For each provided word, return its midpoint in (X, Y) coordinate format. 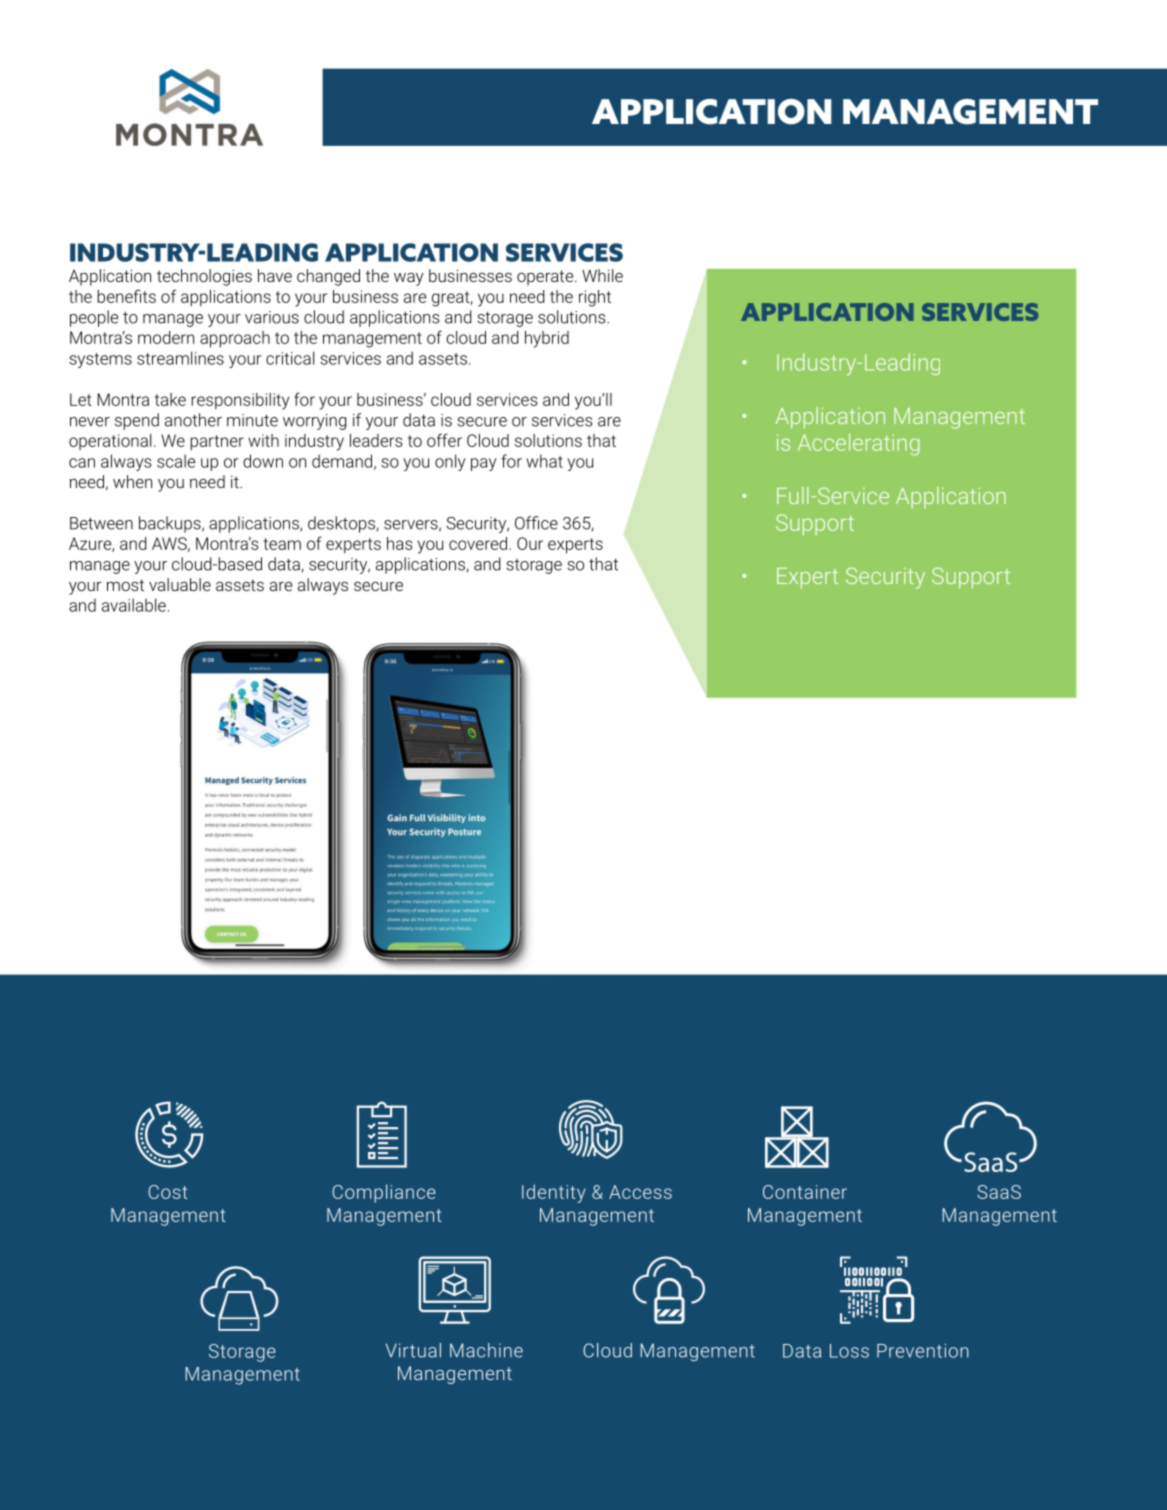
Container (805, 1192)
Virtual (413, 1350)
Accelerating (858, 445)
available (134, 605)
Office (536, 523)
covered (478, 543)
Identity (553, 1193)
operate (546, 278)
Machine (486, 1350)
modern (166, 337)
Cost (168, 1192)
